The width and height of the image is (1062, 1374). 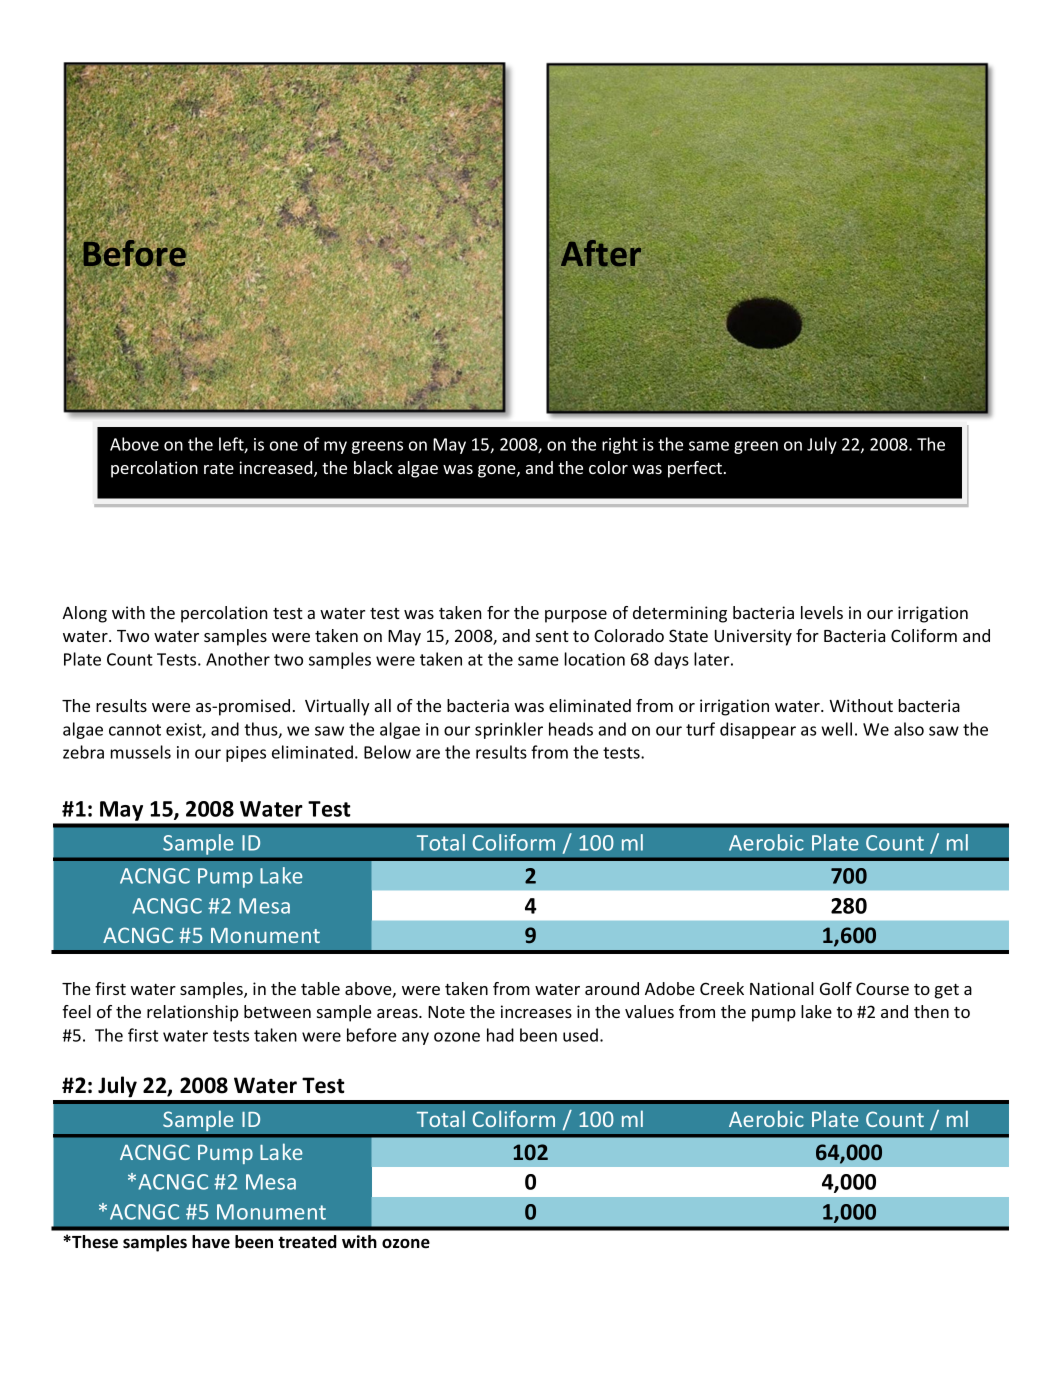 I want to click on rate, so click(x=219, y=468).
